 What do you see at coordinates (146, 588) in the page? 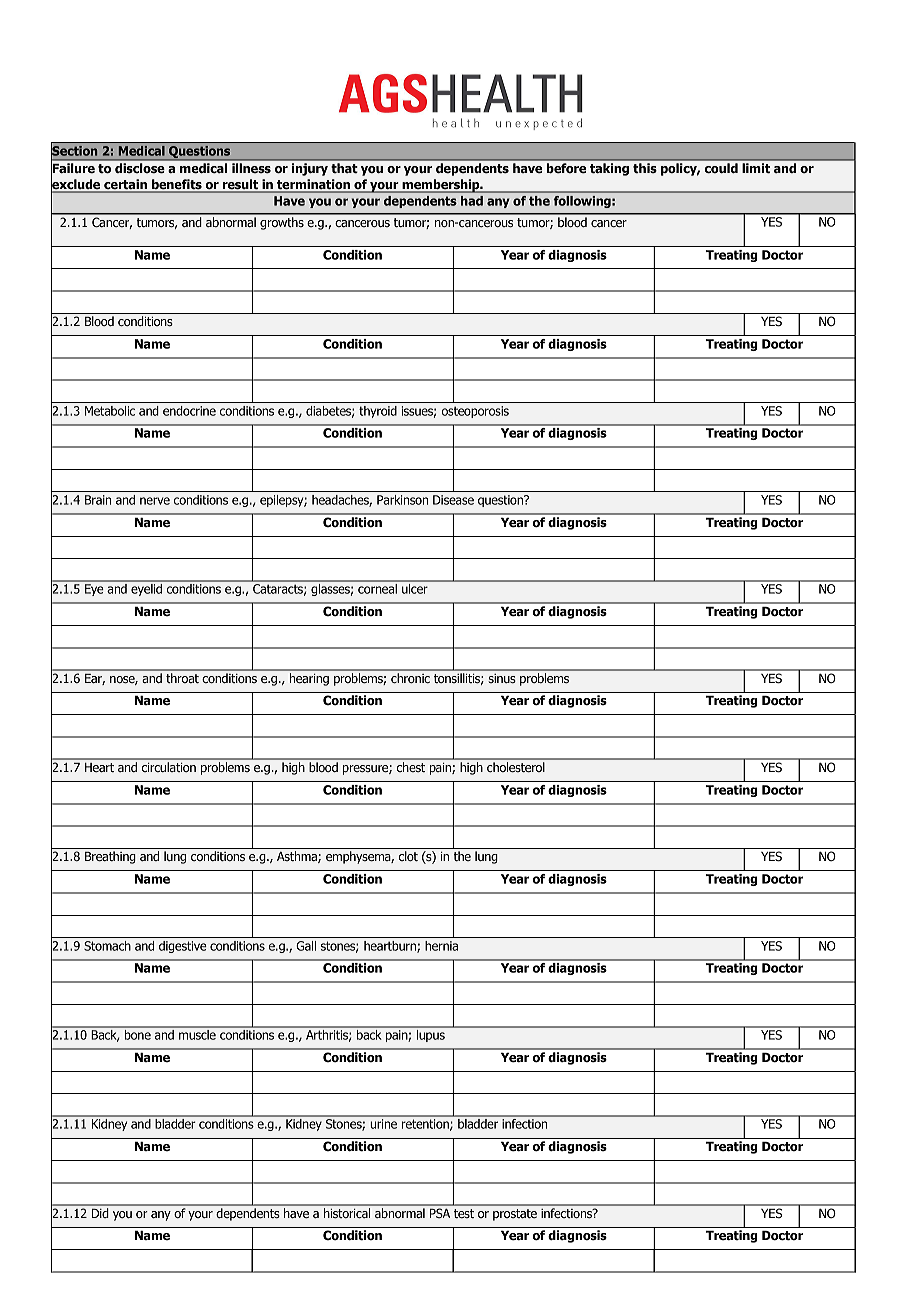
I see `eyelid` at bounding box center [146, 588].
